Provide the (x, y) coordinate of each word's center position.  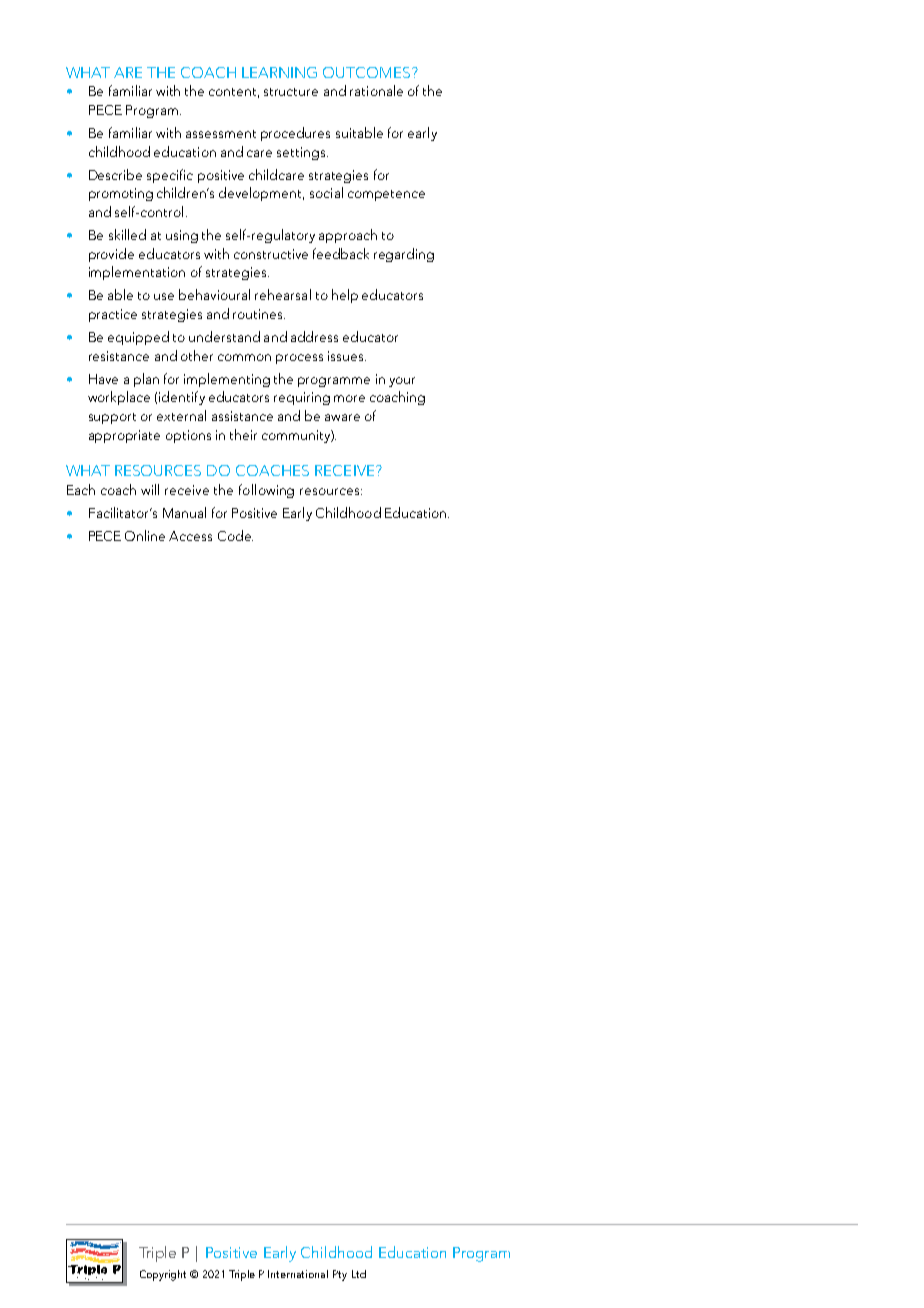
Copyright (163, 1275)
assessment (221, 134)
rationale (376, 90)
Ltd (359, 1274)
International (298, 1274)
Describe (115, 174)
